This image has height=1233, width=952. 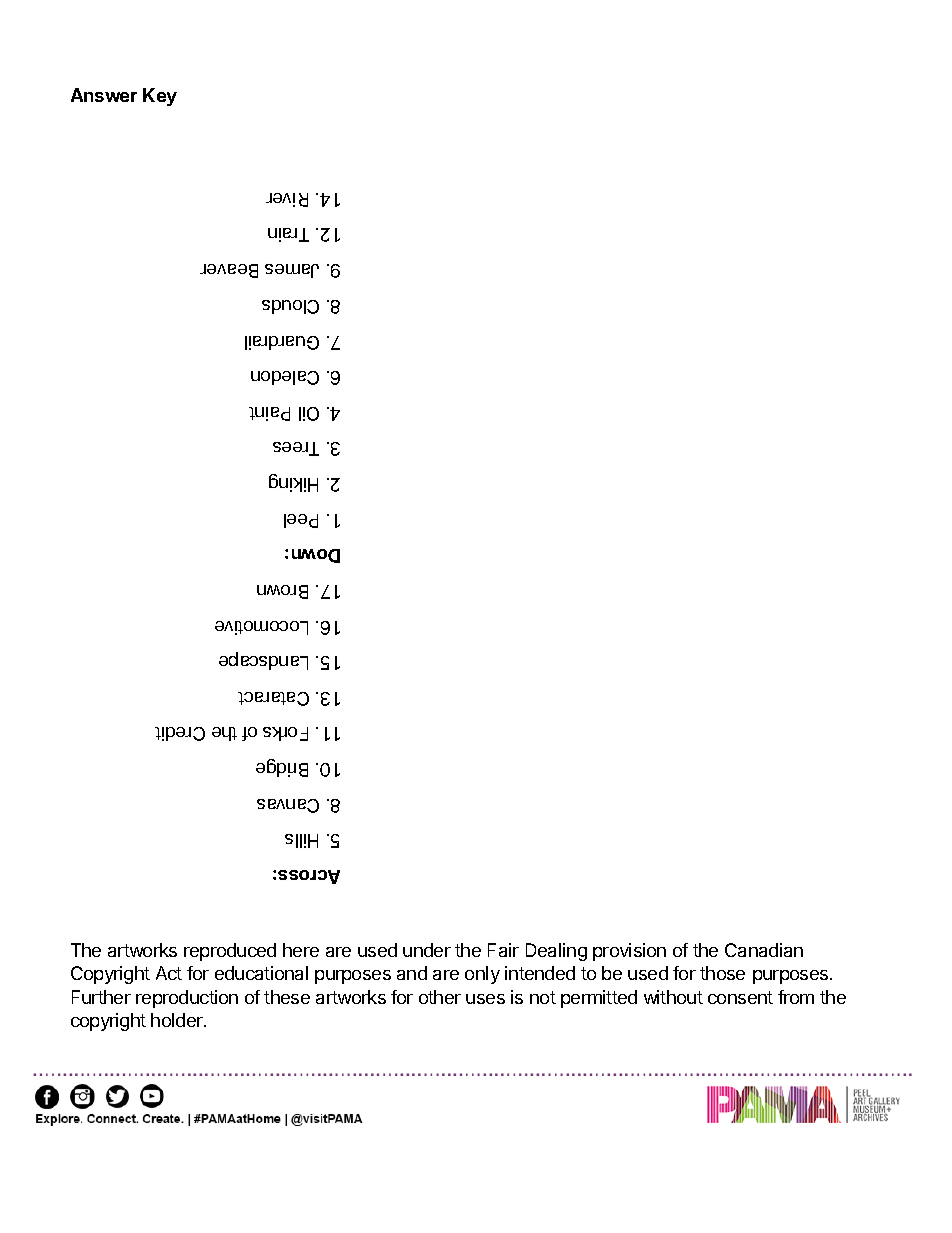 What do you see at coordinates (187, 999) in the image?
I see `reproduction` at bounding box center [187, 999].
